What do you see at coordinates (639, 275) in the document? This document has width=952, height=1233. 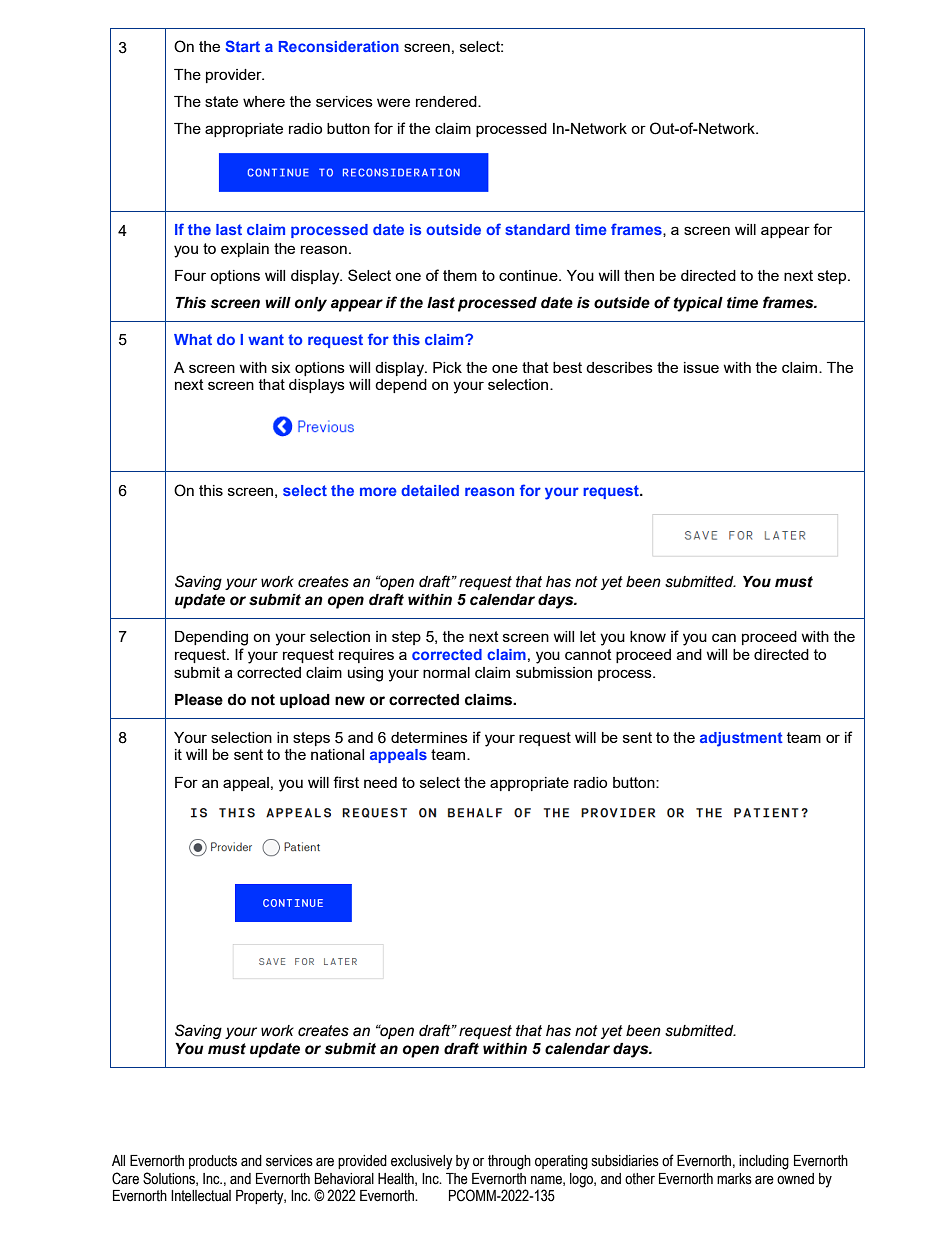 I see `then` at bounding box center [639, 275].
